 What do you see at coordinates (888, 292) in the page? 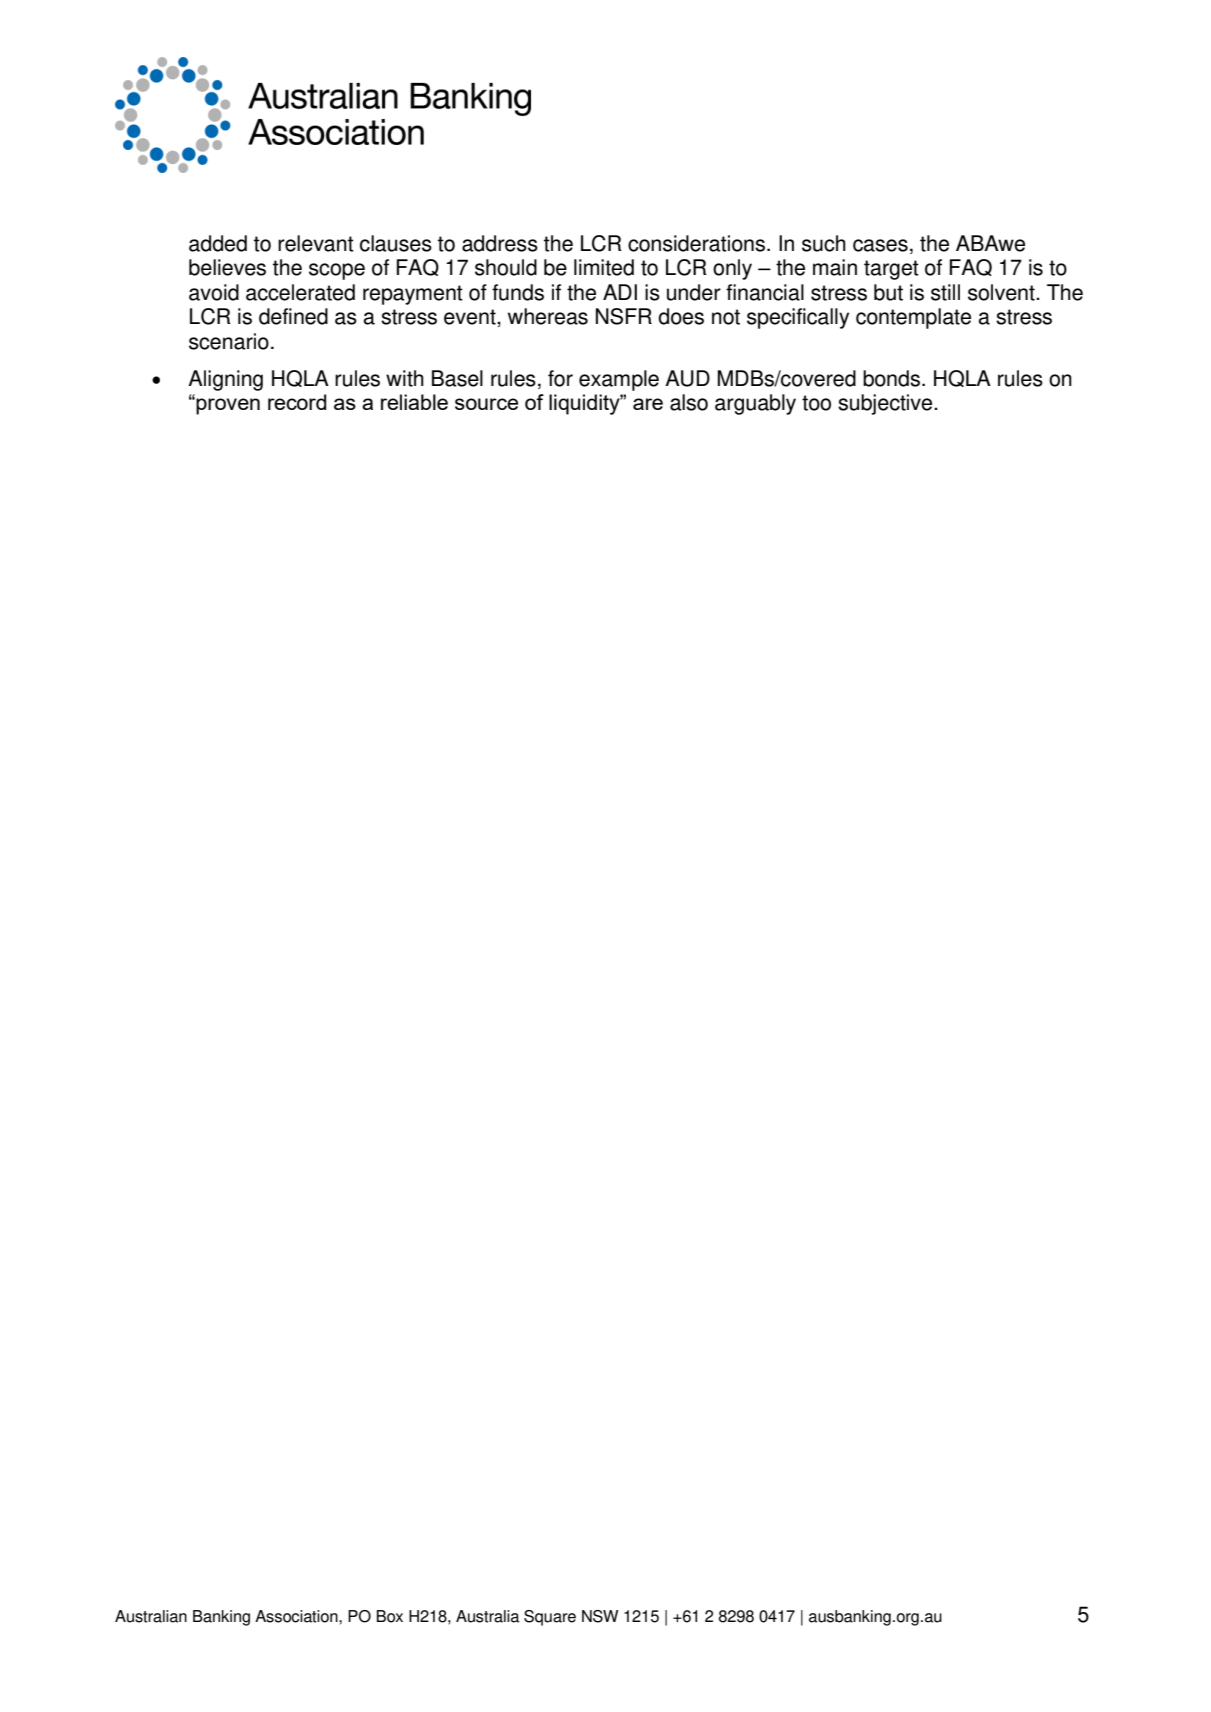
I see `but` at bounding box center [888, 292].
